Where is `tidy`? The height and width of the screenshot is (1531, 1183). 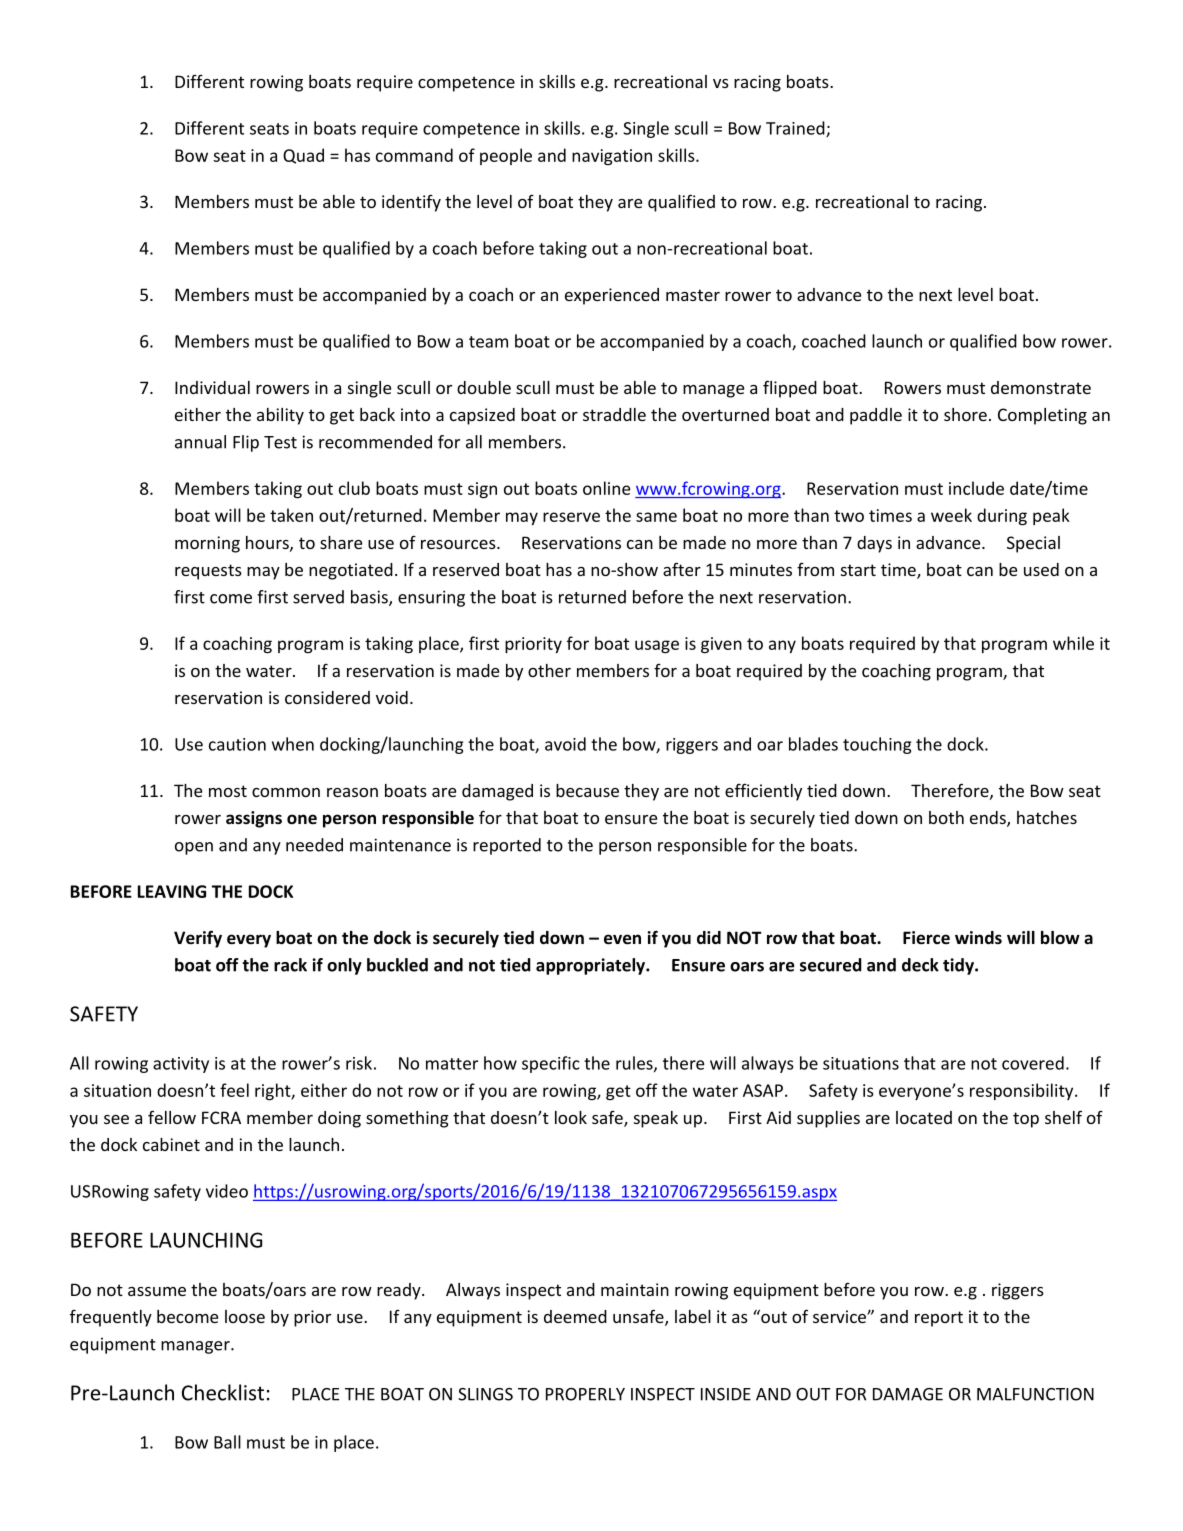 tidy is located at coordinates (959, 966).
